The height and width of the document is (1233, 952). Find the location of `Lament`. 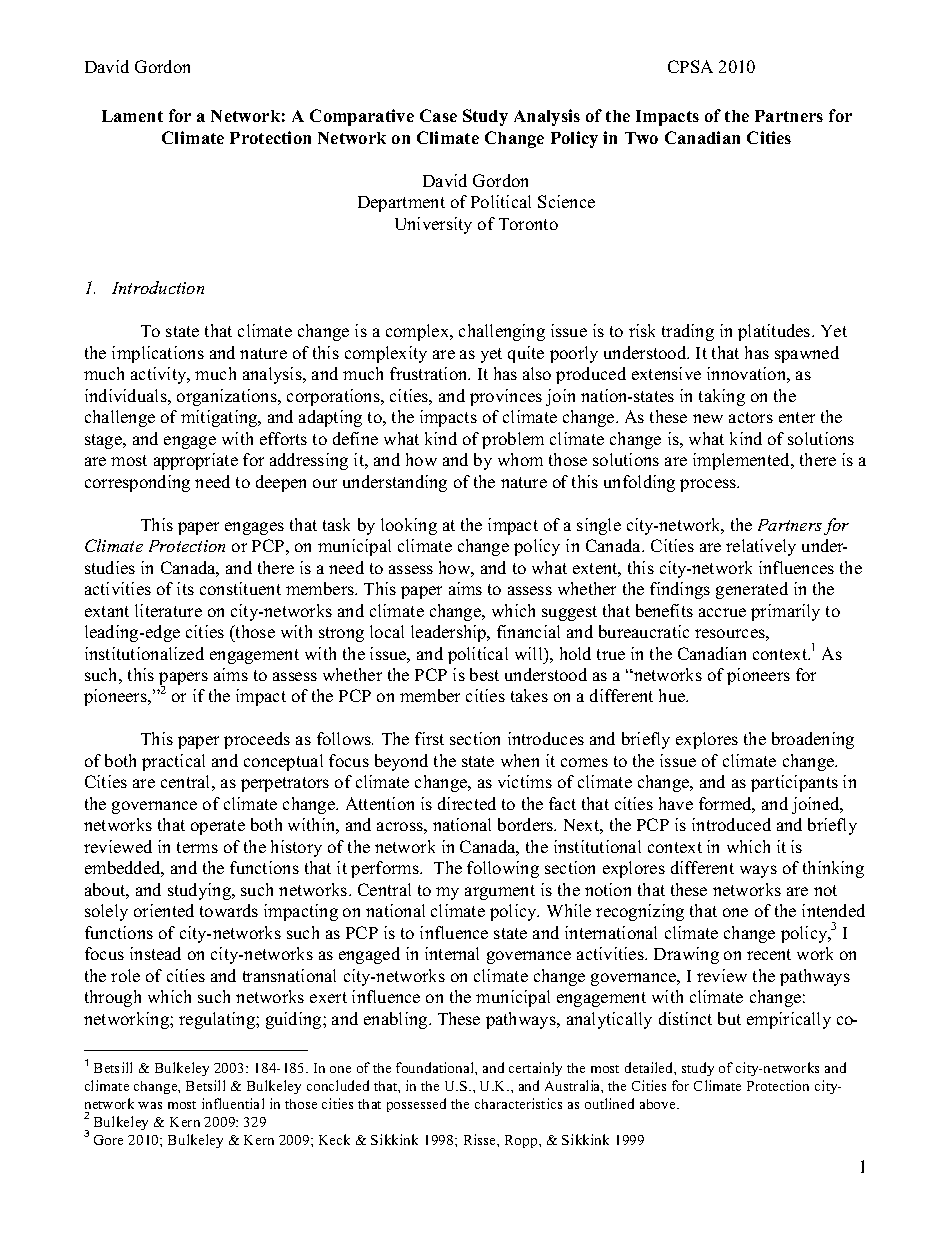

Lament is located at coordinates (132, 116).
